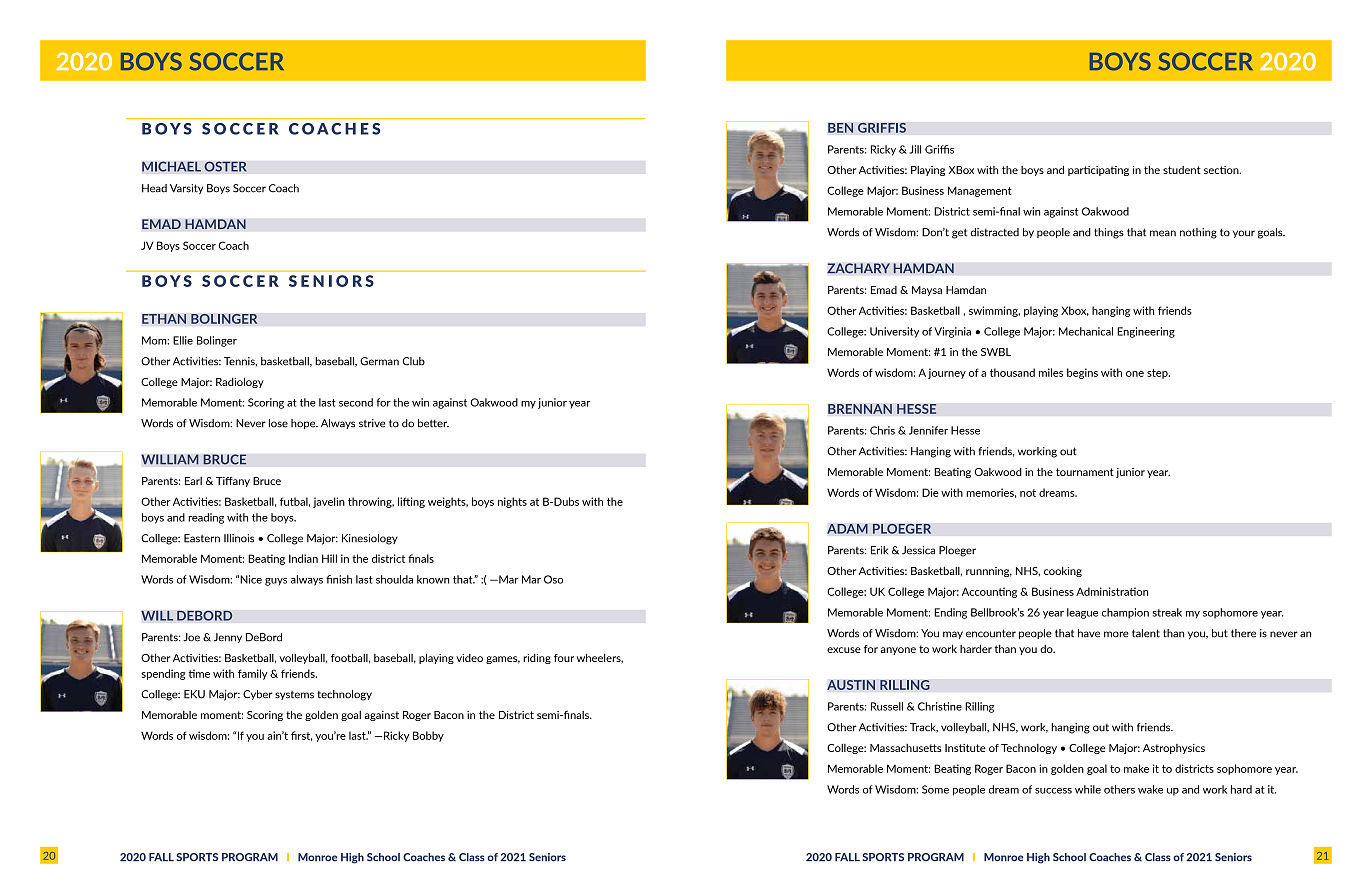 The image size is (1372, 887). I want to click on BEN, so click(841, 128).
